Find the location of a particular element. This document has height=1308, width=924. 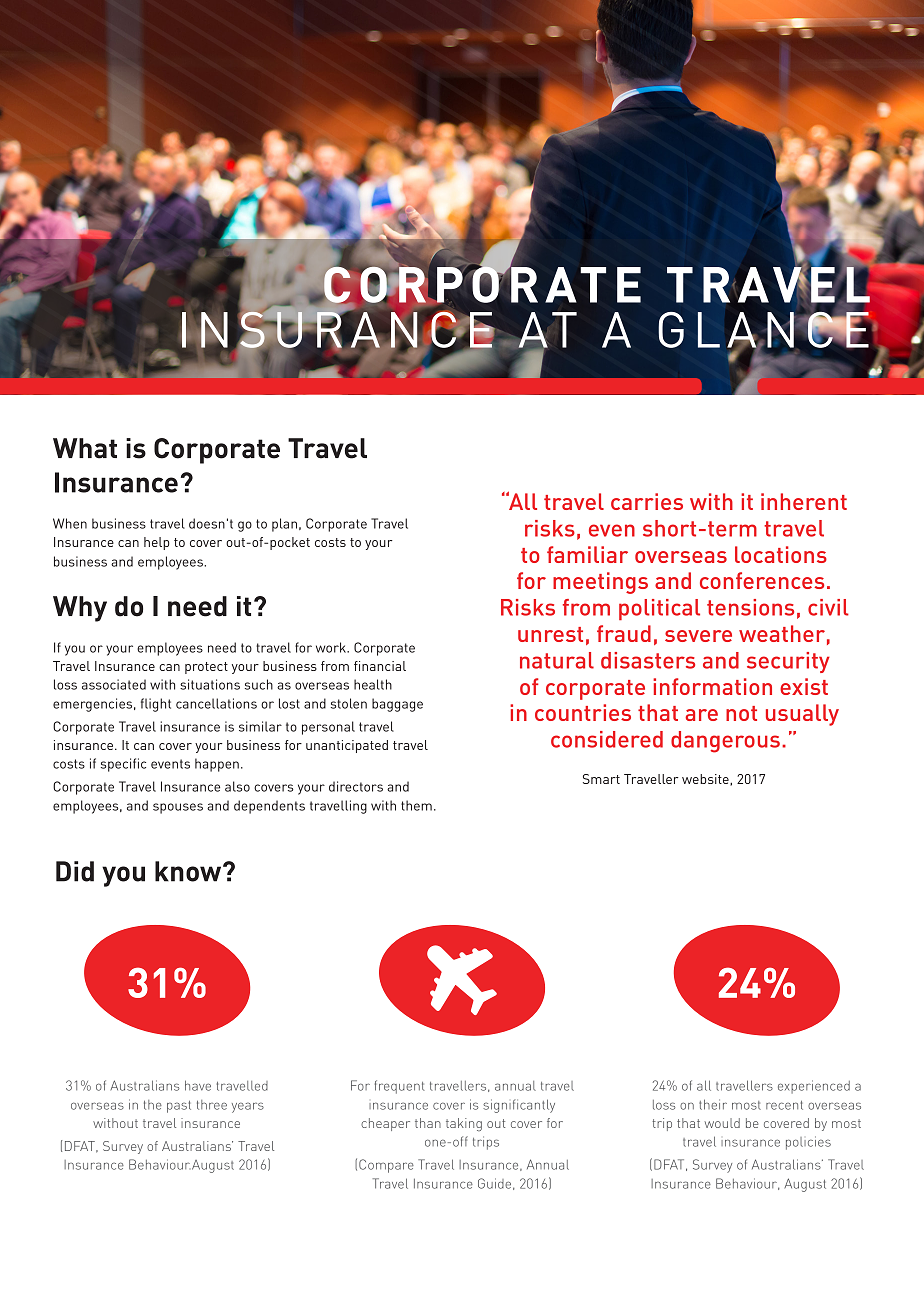

them is located at coordinates (416, 805).
